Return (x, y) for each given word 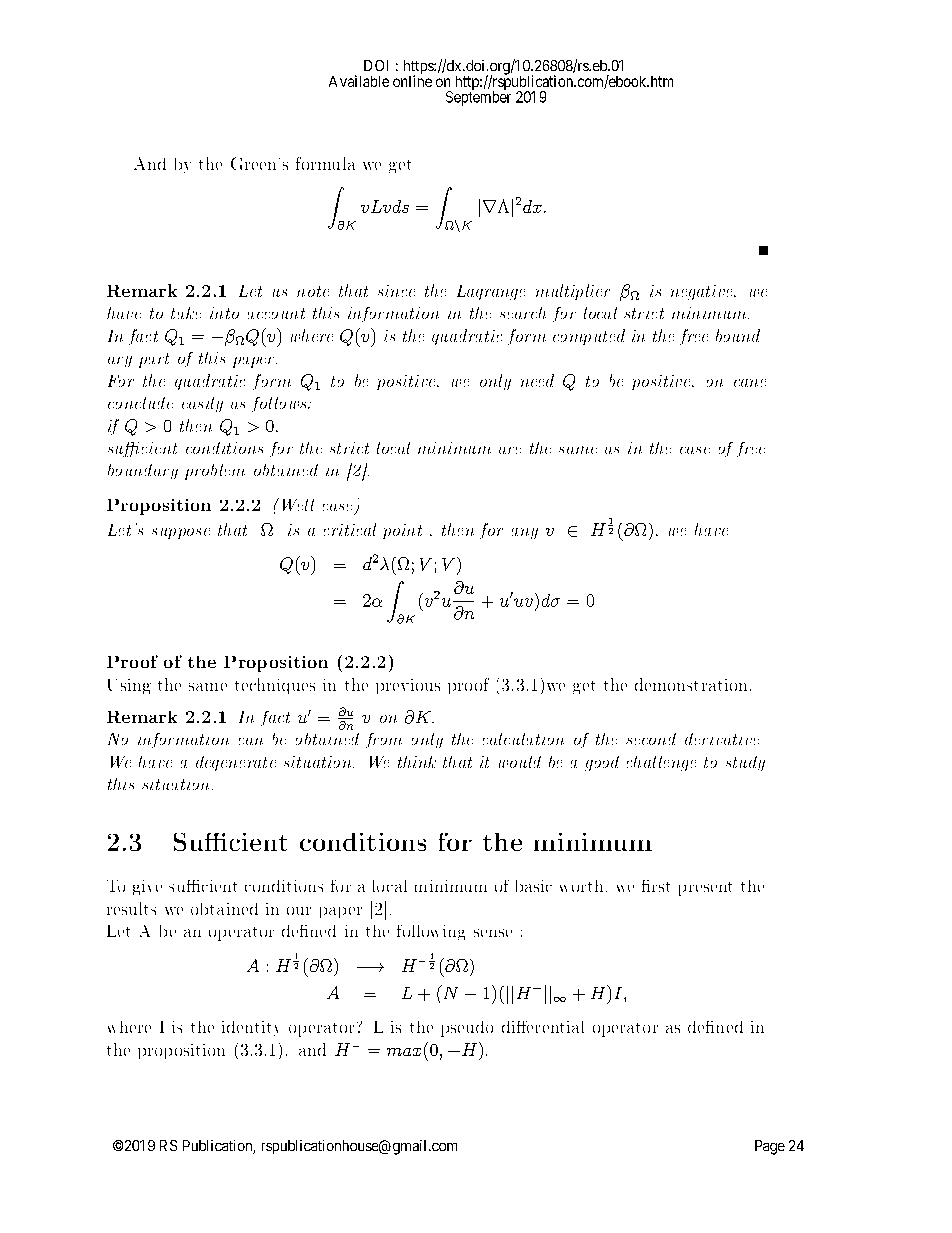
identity (250, 1028)
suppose (181, 533)
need (537, 380)
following (431, 932)
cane (750, 383)
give (147, 887)
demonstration (691, 684)
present (705, 889)
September (478, 97)
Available (359, 81)
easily (202, 404)
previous (408, 686)
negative (703, 292)
